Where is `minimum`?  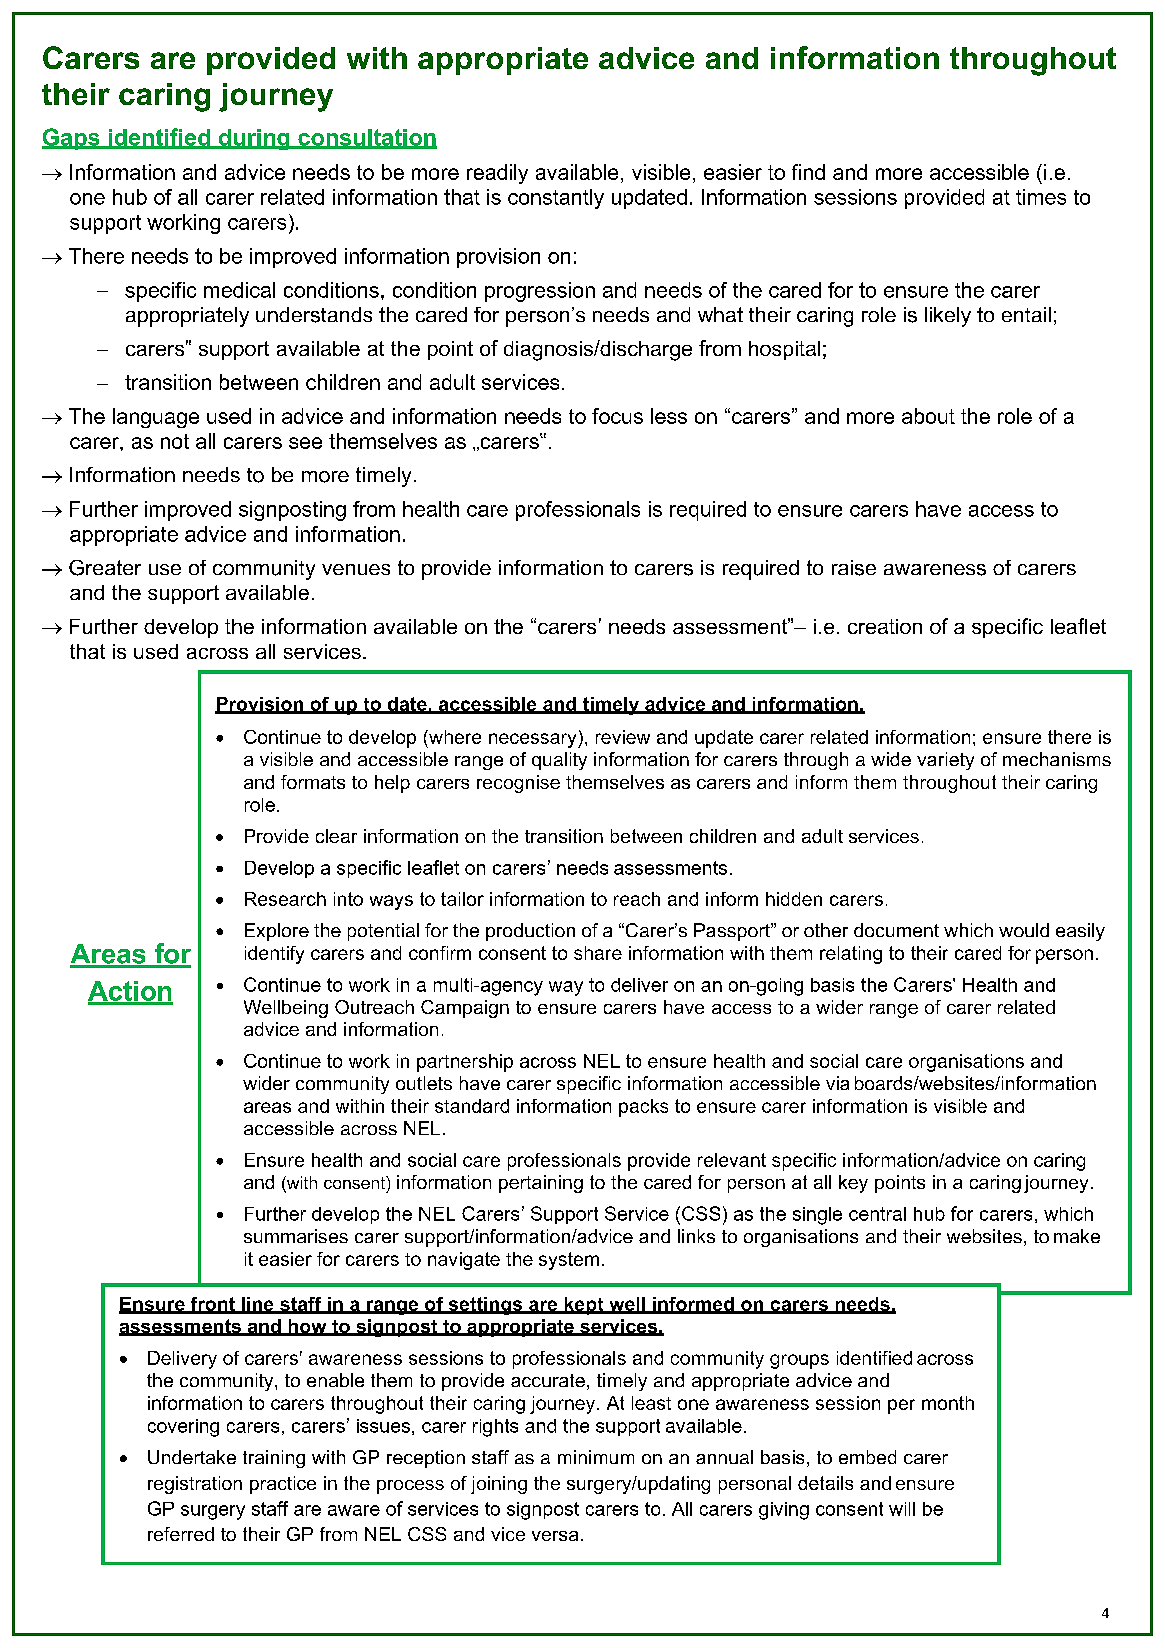
minimum is located at coordinates (596, 1457).
